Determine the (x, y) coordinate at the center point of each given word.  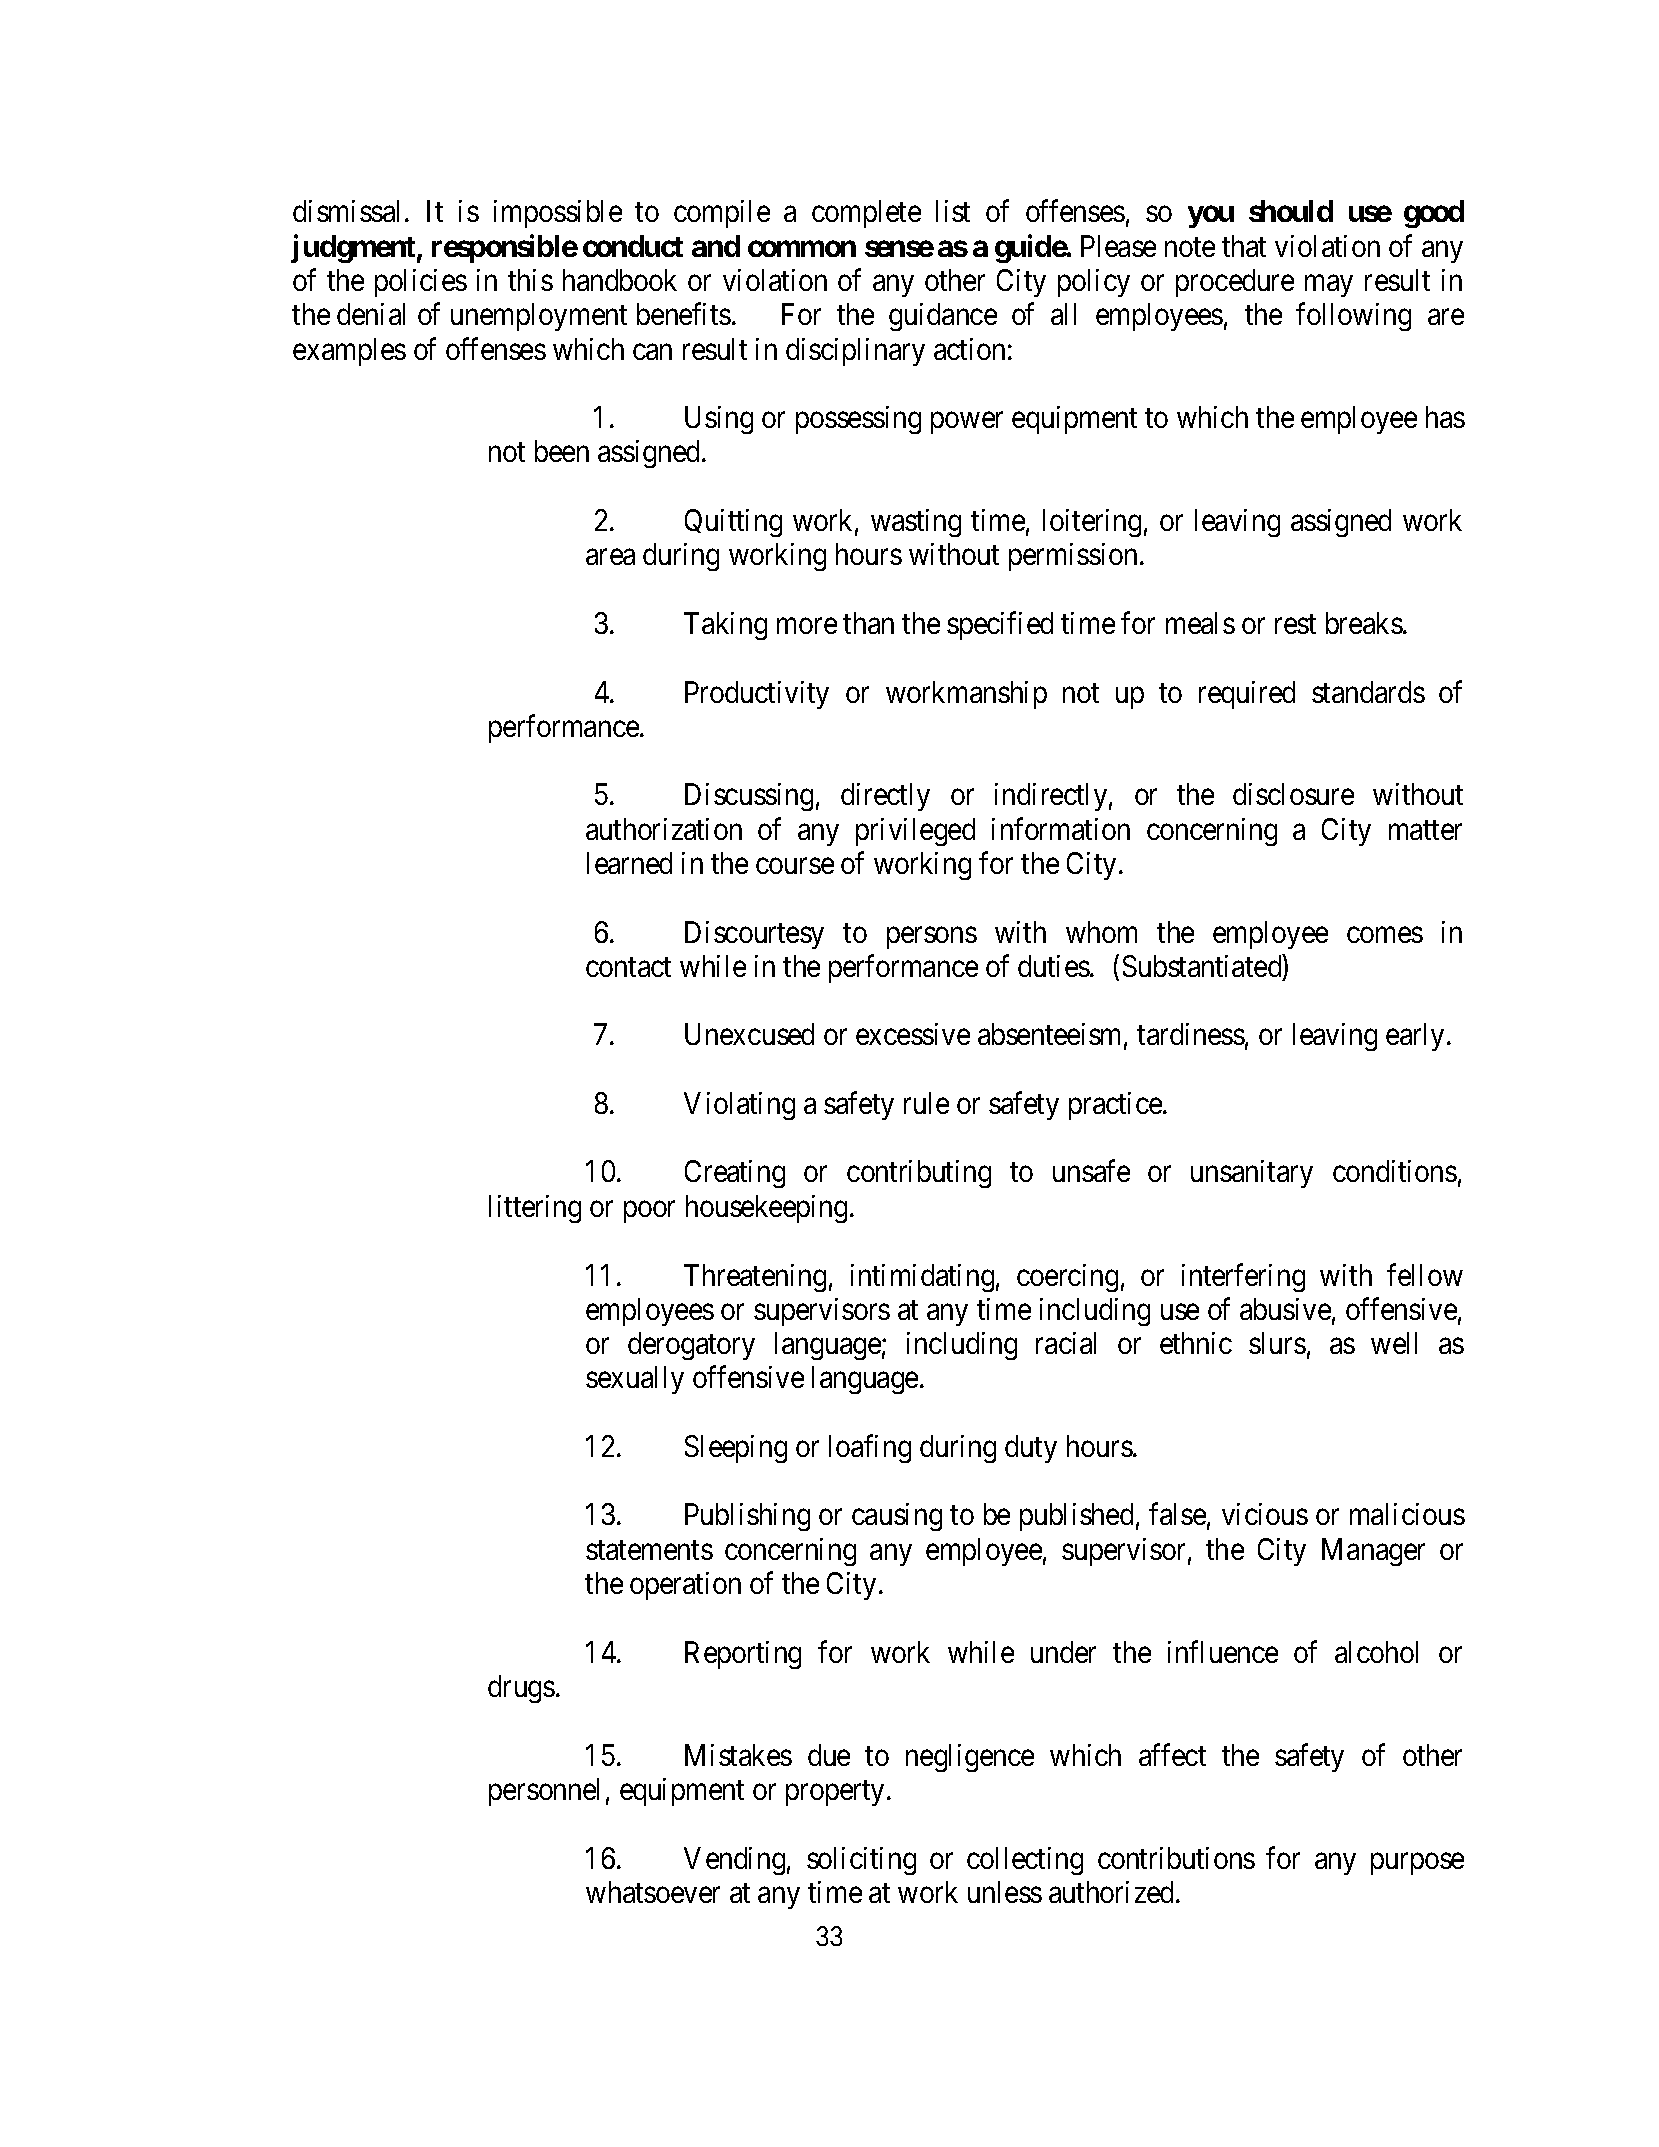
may (1329, 286)
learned (629, 863)
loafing (870, 1449)
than (868, 623)
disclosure (1293, 794)
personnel (544, 1792)
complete (866, 214)
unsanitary (1252, 1174)
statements (649, 1550)
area (610, 557)
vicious (1265, 1514)
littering (535, 1209)
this (530, 280)
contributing (919, 1174)
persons (932, 938)
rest (1295, 624)
